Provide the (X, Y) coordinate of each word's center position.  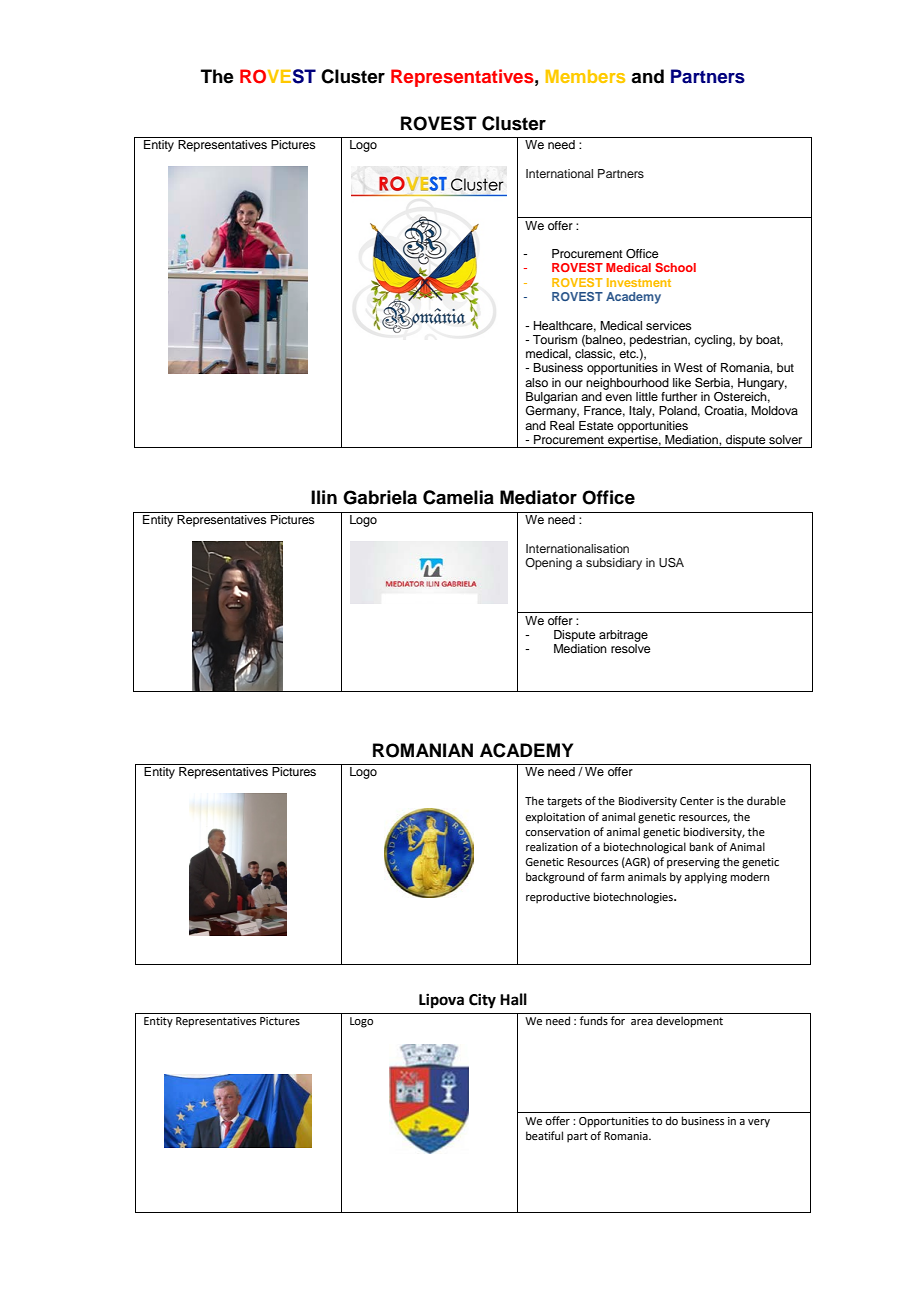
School (675, 267)
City (482, 1001)
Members (585, 76)
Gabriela (380, 497)
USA (671, 563)
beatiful (544, 1135)
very (759, 1123)
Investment (639, 282)
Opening (548, 564)
